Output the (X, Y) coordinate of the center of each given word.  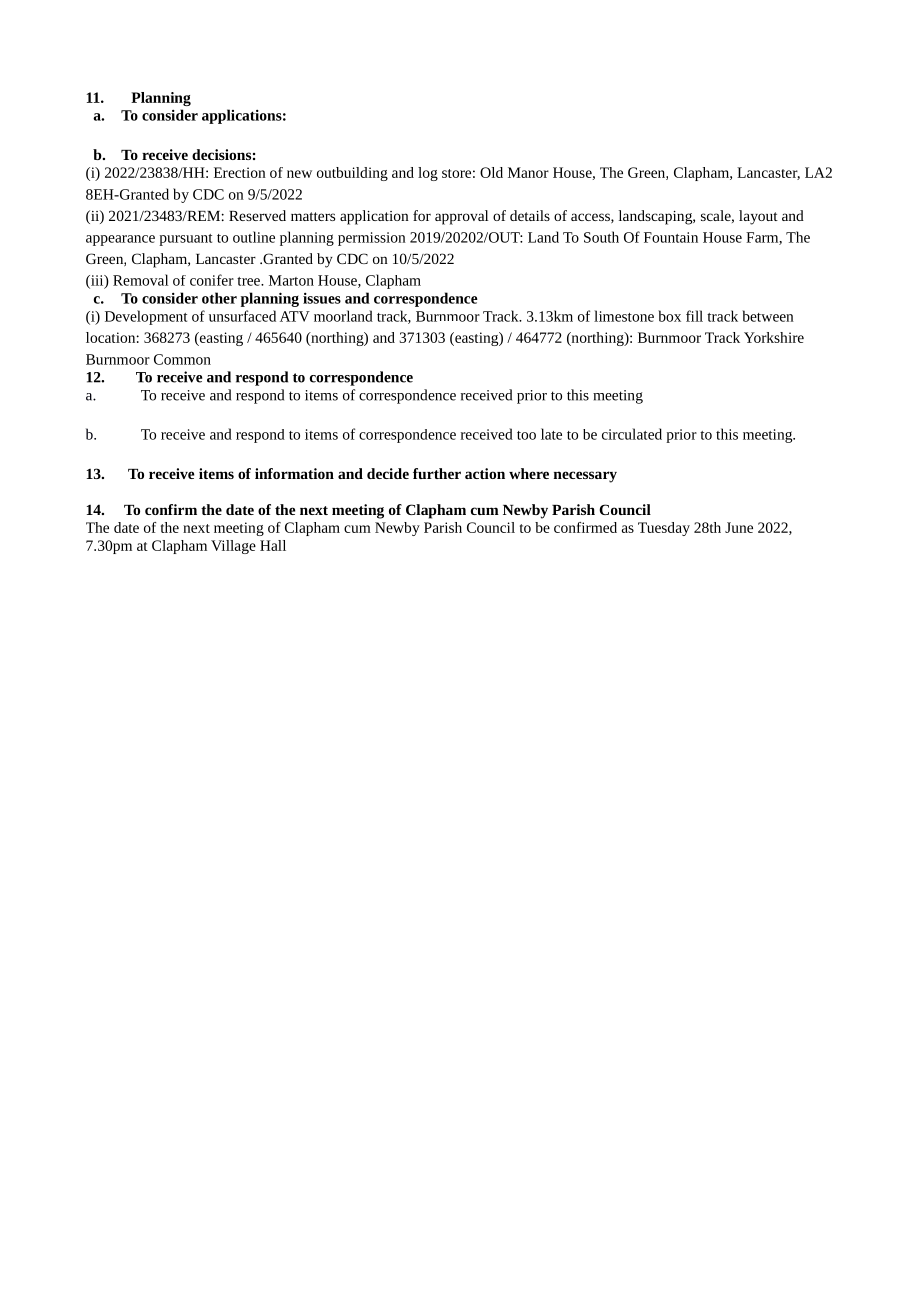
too (526, 435)
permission (372, 239)
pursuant (185, 240)
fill (694, 316)
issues (322, 298)
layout (758, 217)
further (437, 473)
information (294, 473)
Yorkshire (774, 337)
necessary (585, 477)
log (428, 174)
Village (233, 547)
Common (182, 359)
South (601, 237)
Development (146, 317)
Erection (240, 172)
